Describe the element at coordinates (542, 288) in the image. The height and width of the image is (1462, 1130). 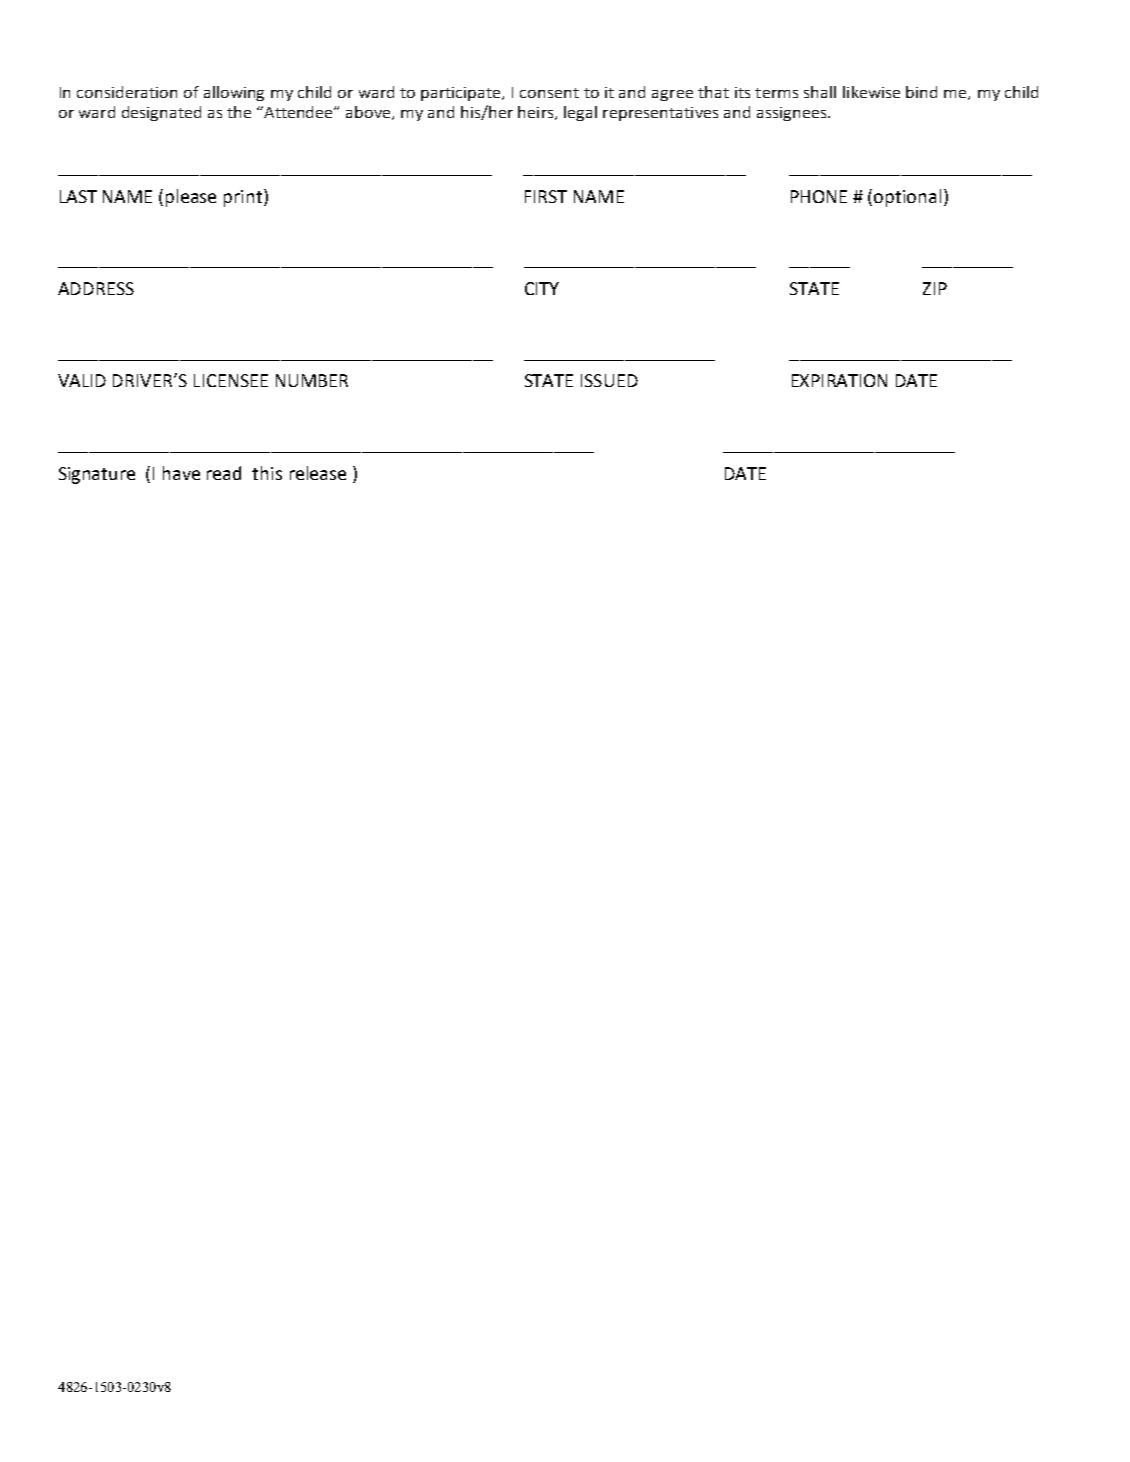
I see `CITY` at that location.
